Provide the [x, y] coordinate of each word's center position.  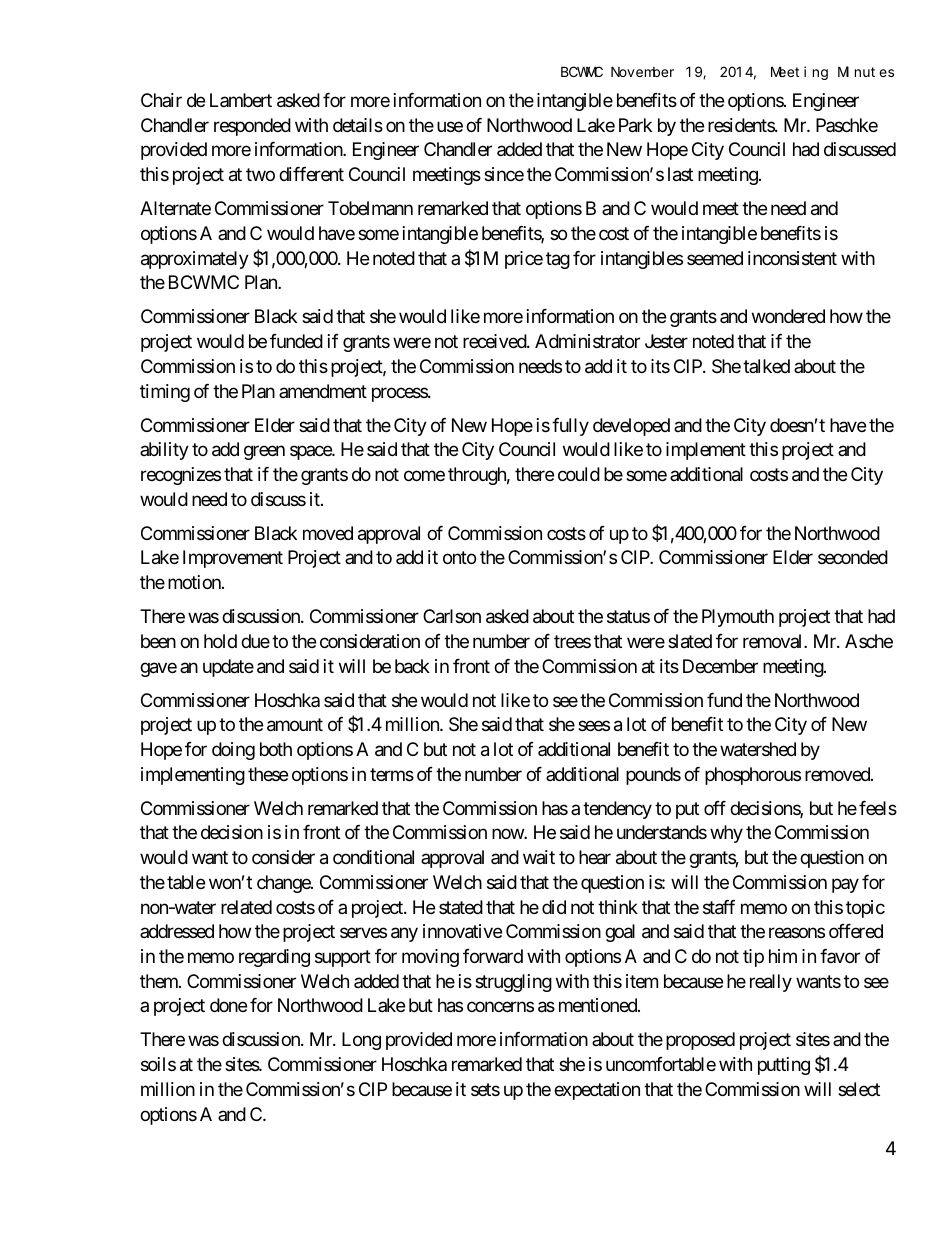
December [720, 666]
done [228, 1005]
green [264, 453]
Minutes [866, 71]
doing [233, 751]
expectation [597, 1091]
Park [635, 125]
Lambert [241, 100]
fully [570, 427]
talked [766, 366]
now [508, 834]
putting [784, 1066]
